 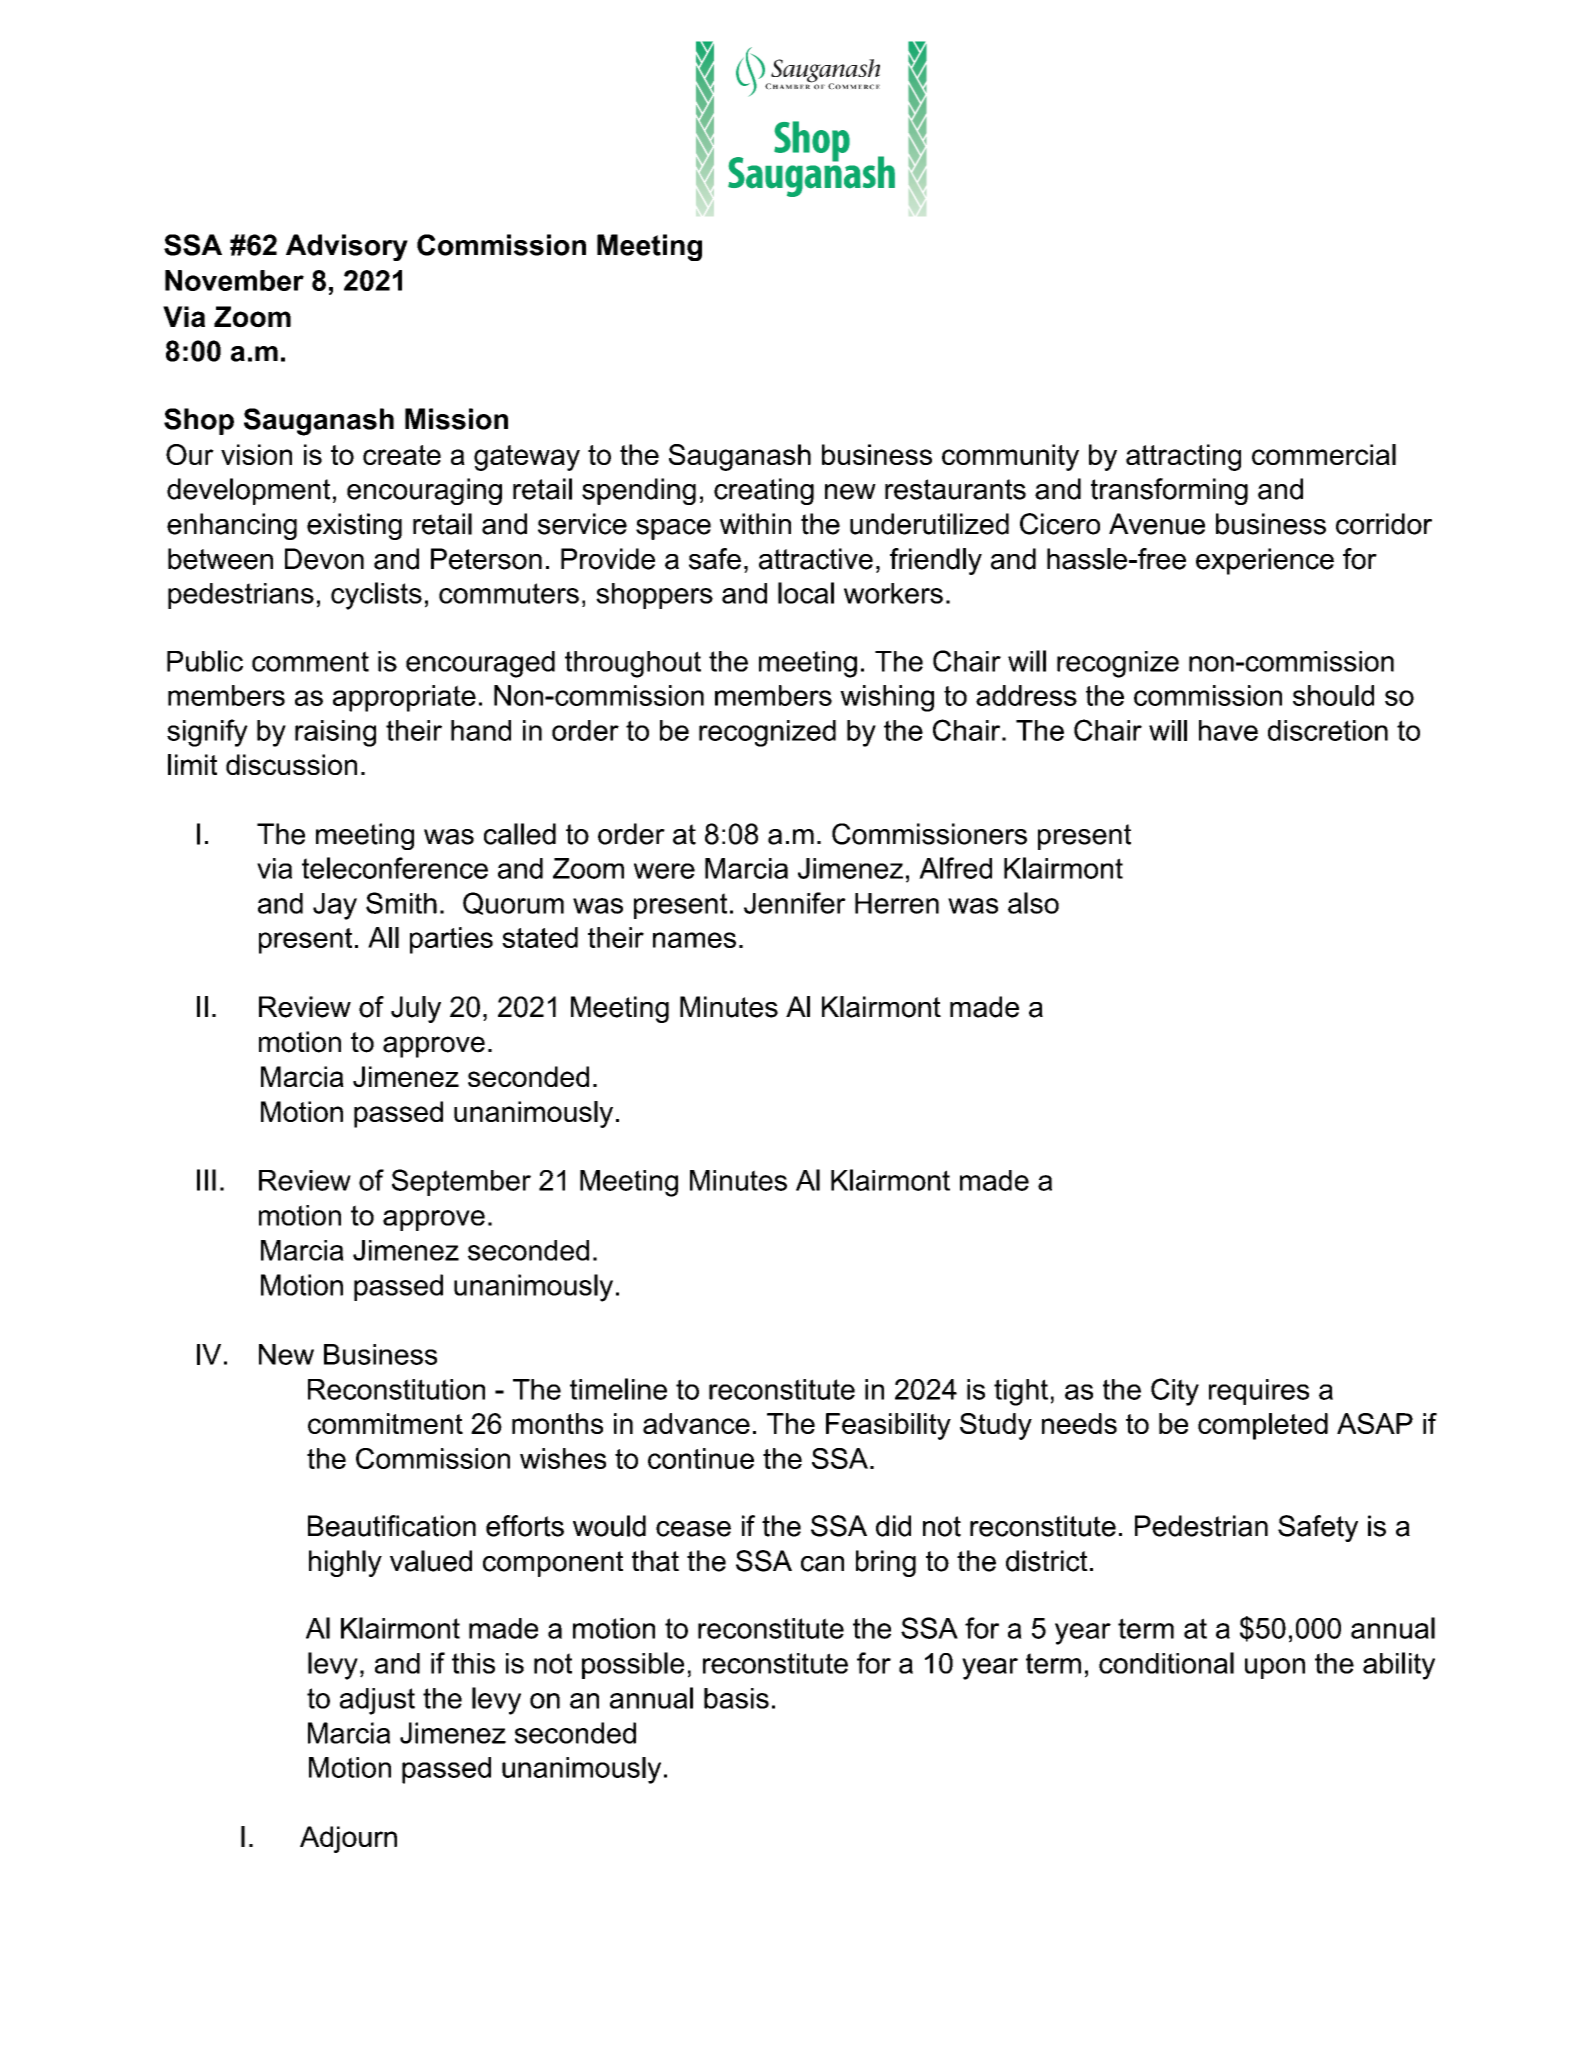 What do you see at coordinates (694, 940) in the screenshot?
I see `names` at bounding box center [694, 940].
